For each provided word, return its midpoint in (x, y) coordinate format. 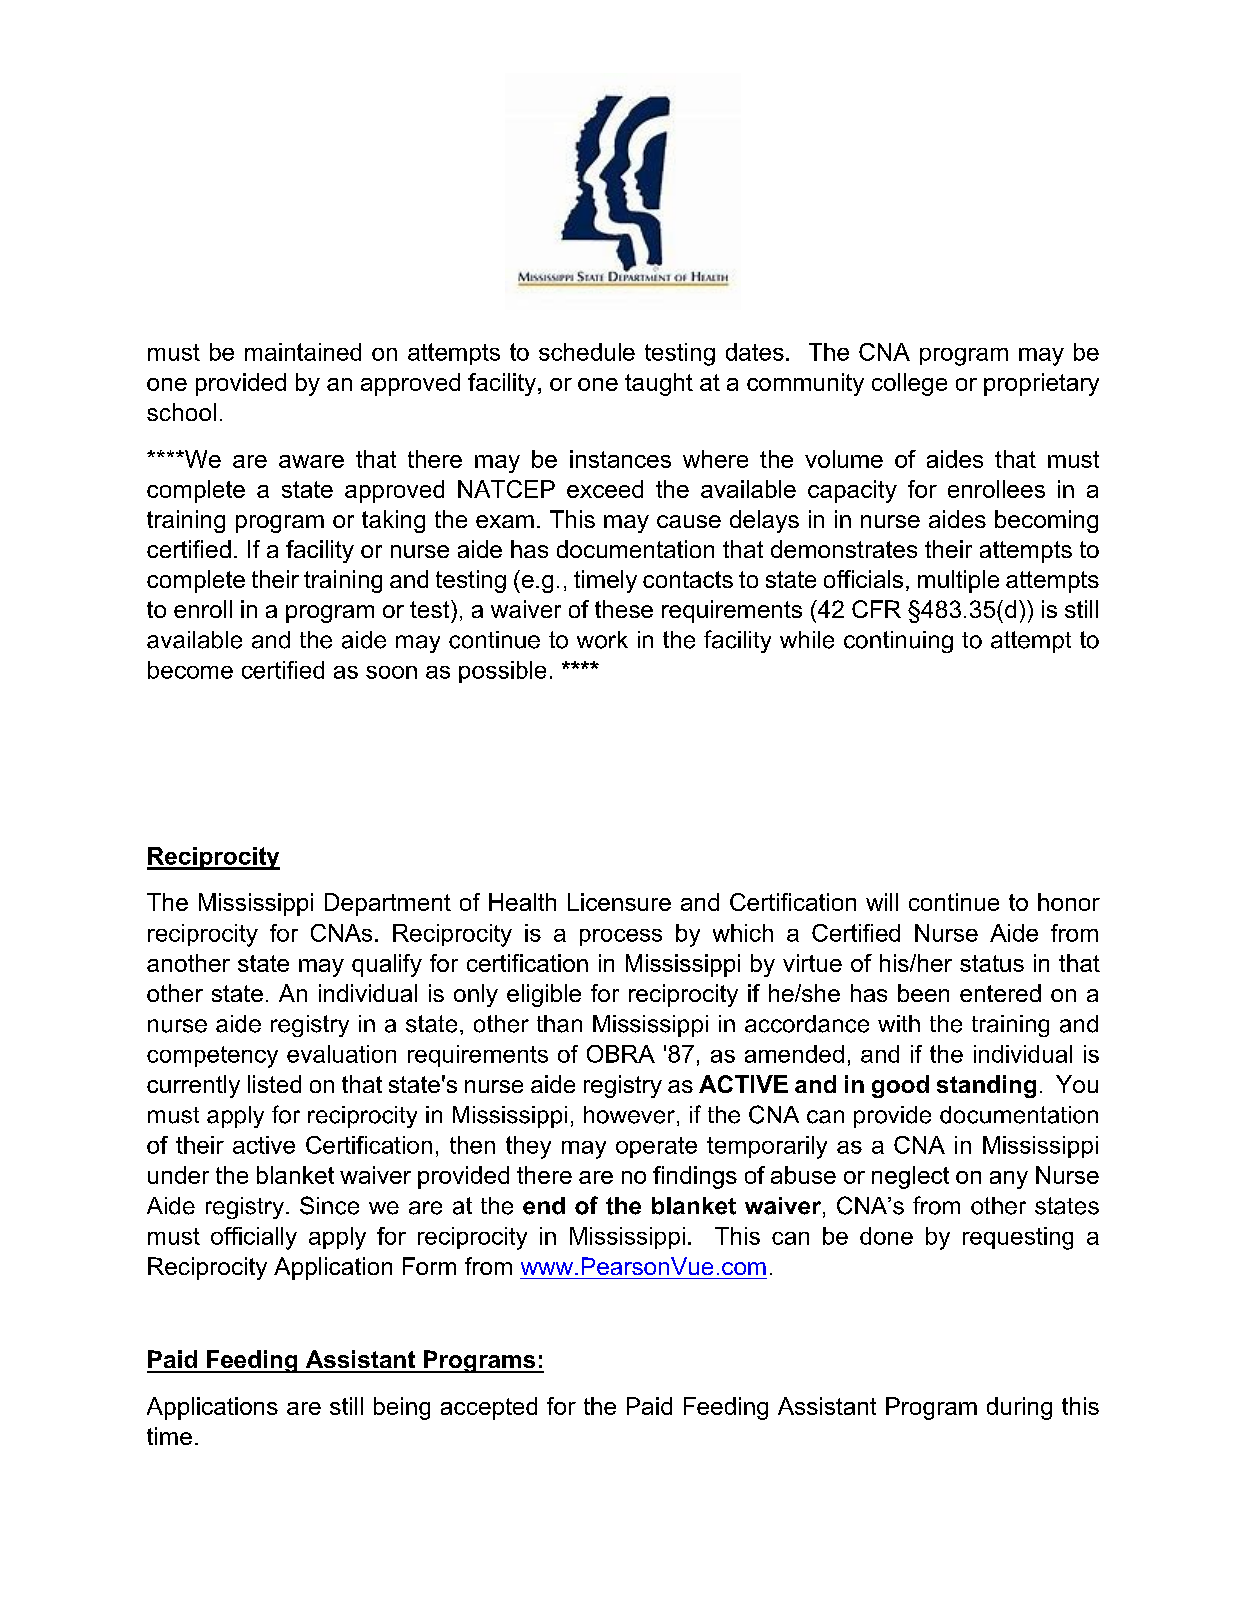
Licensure (619, 902)
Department (388, 904)
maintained (303, 352)
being (402, 1408)
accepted (489, 1408)
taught (659, 384)
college (909, 384)
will (882, 902)
